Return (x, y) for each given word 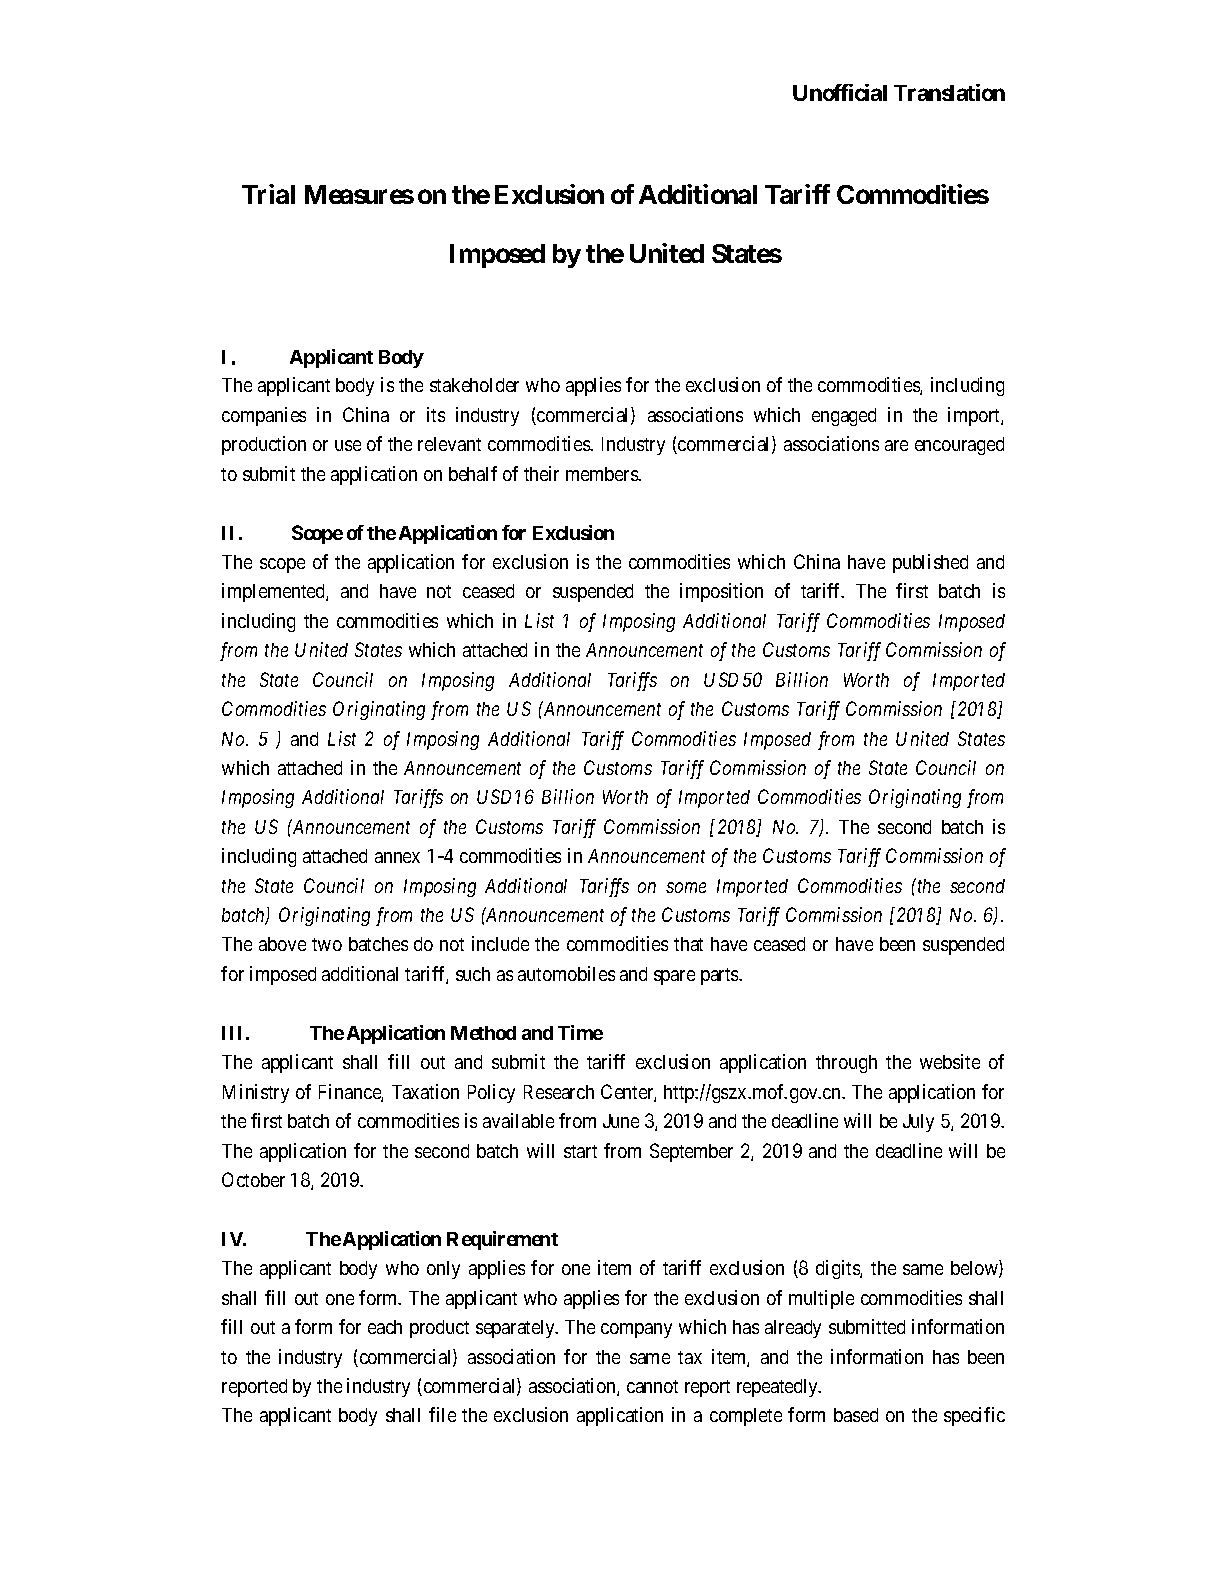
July (918, 1123)
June (621, 1121)
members (602, 474)
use (348, 445)
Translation (949, 92)
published (930, 563)
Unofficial (840, 92)
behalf (473, 473)
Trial (268, 194)
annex (397, 857)
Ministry (256, 1093)
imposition (721, 592)
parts (720, 976)
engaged (844, 417)
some (686, 887)
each (385, 1327)
